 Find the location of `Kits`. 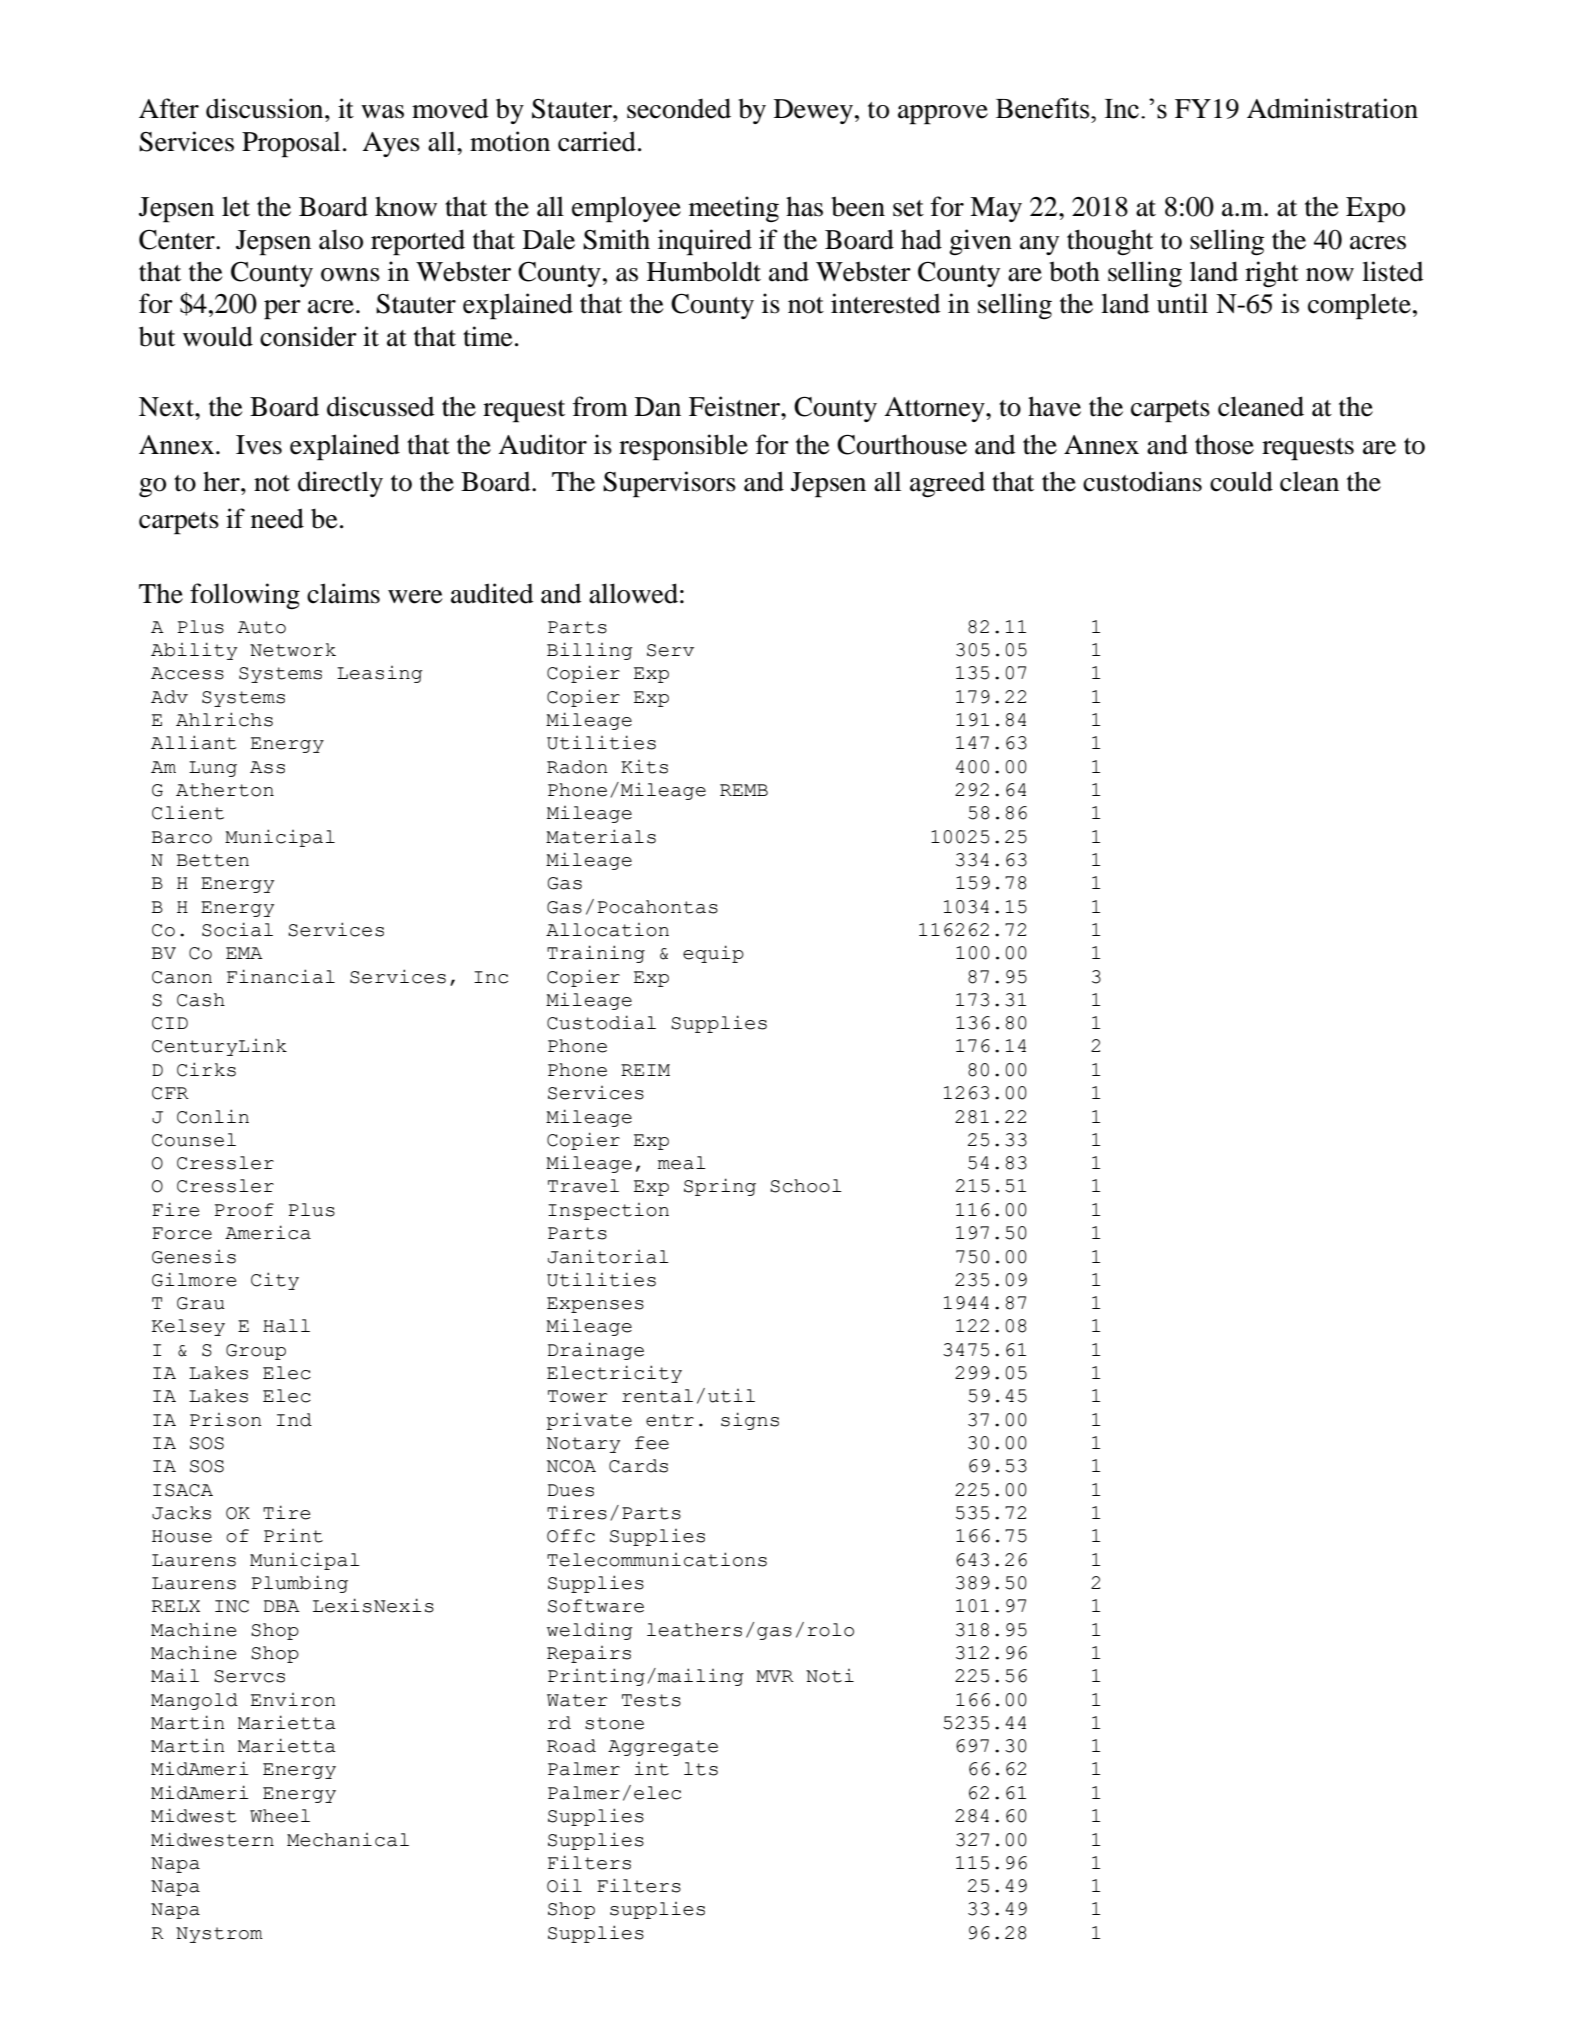

Kits is located at coordinates (644, 767).
